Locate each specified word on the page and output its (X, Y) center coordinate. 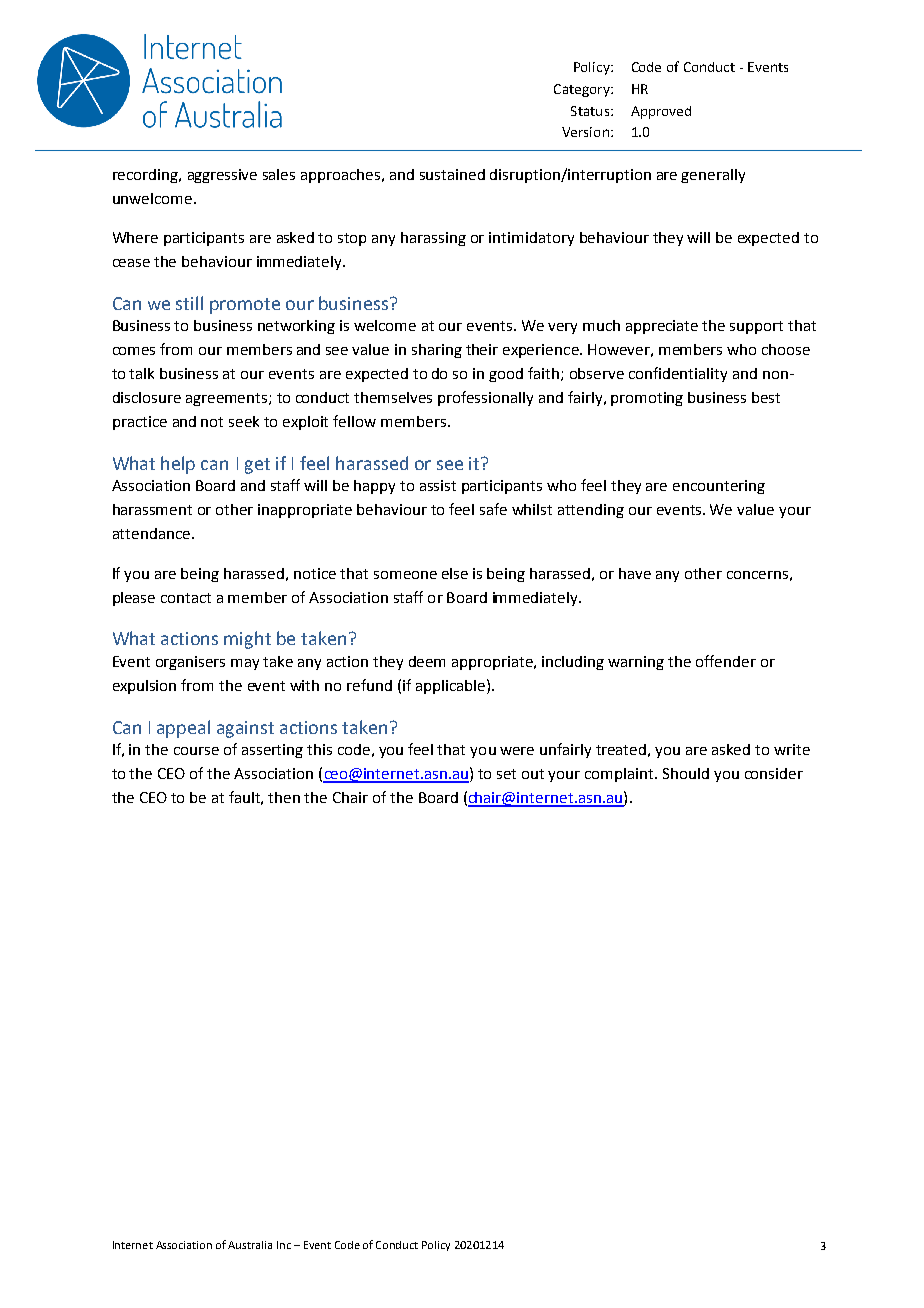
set (506, 774)
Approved (661, 112)
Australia (250, 1245)
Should (686, 773)
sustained (452, 174)
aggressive (222, 176)
